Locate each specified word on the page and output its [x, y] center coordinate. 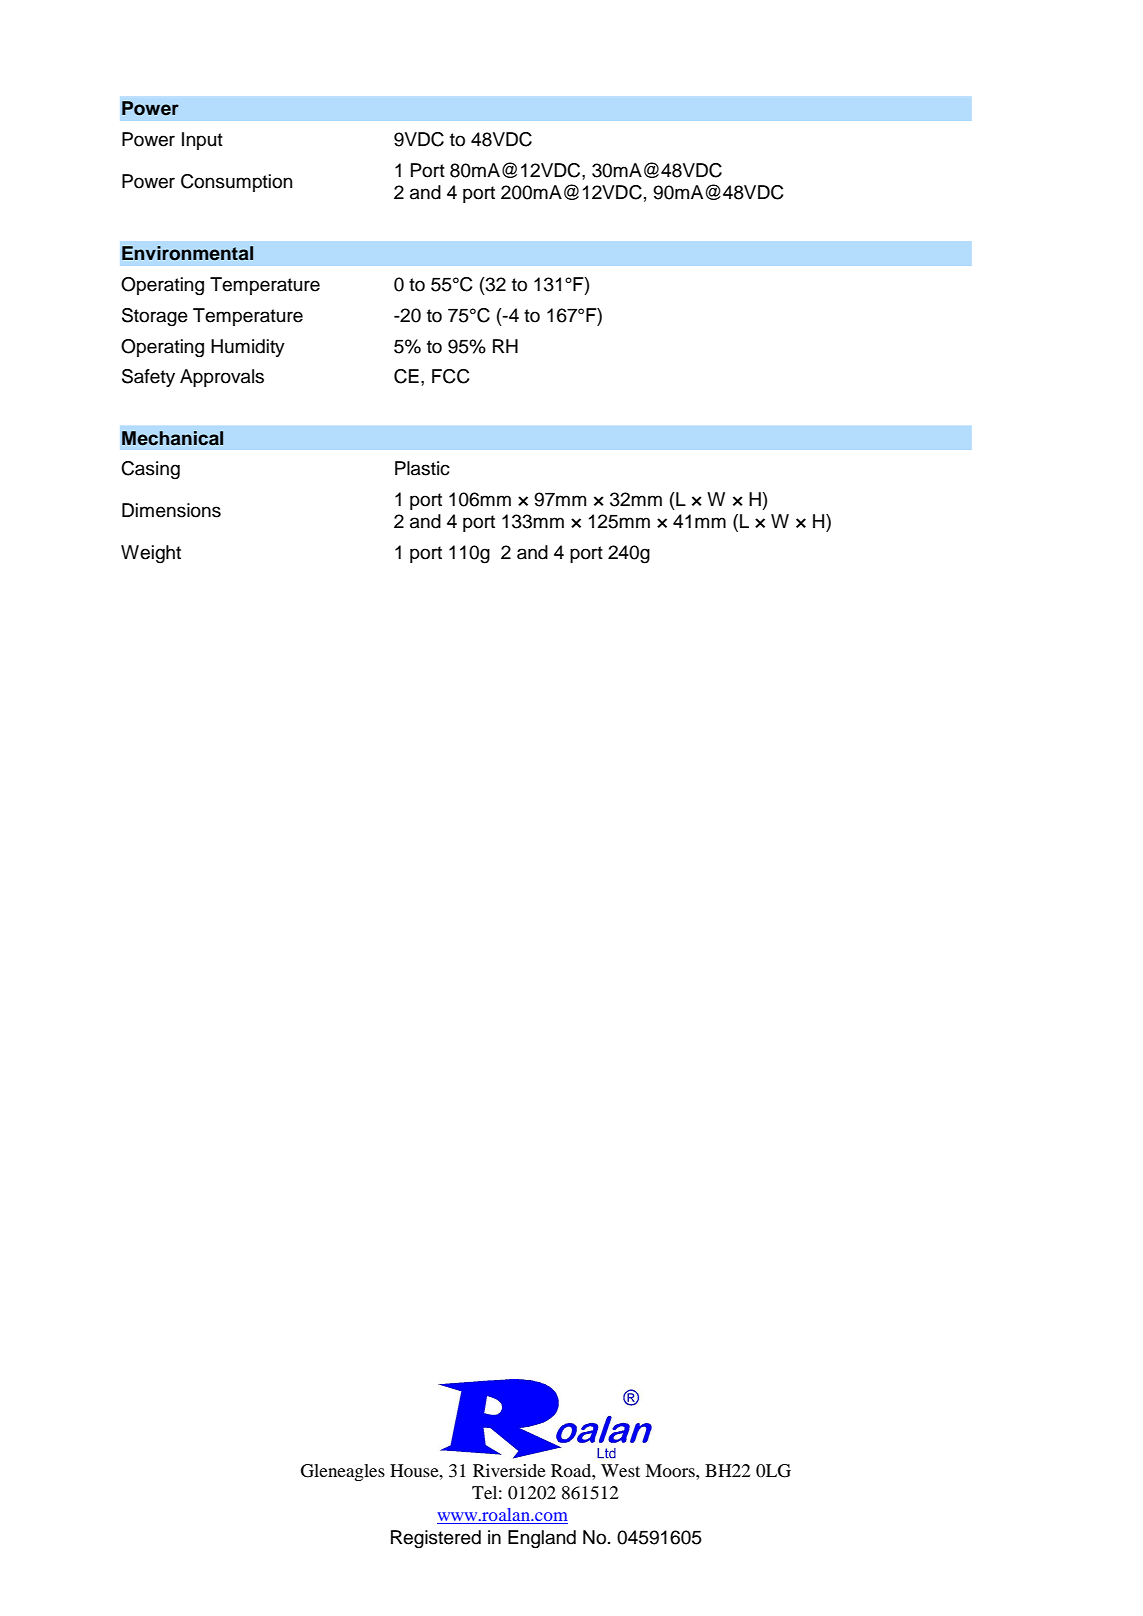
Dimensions [171, 510]
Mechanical [172, 438]
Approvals [222, 378]
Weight [151, 554]
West [620, 1470]
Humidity [248, 348]
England [542, 1539]
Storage [155, 317]
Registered [436, 1539]
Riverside [509, 1470]
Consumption [236, 183]
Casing [150, 470]
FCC [451, 376]
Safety [148, 378]
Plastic [422, 468]
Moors [671, 1470]
